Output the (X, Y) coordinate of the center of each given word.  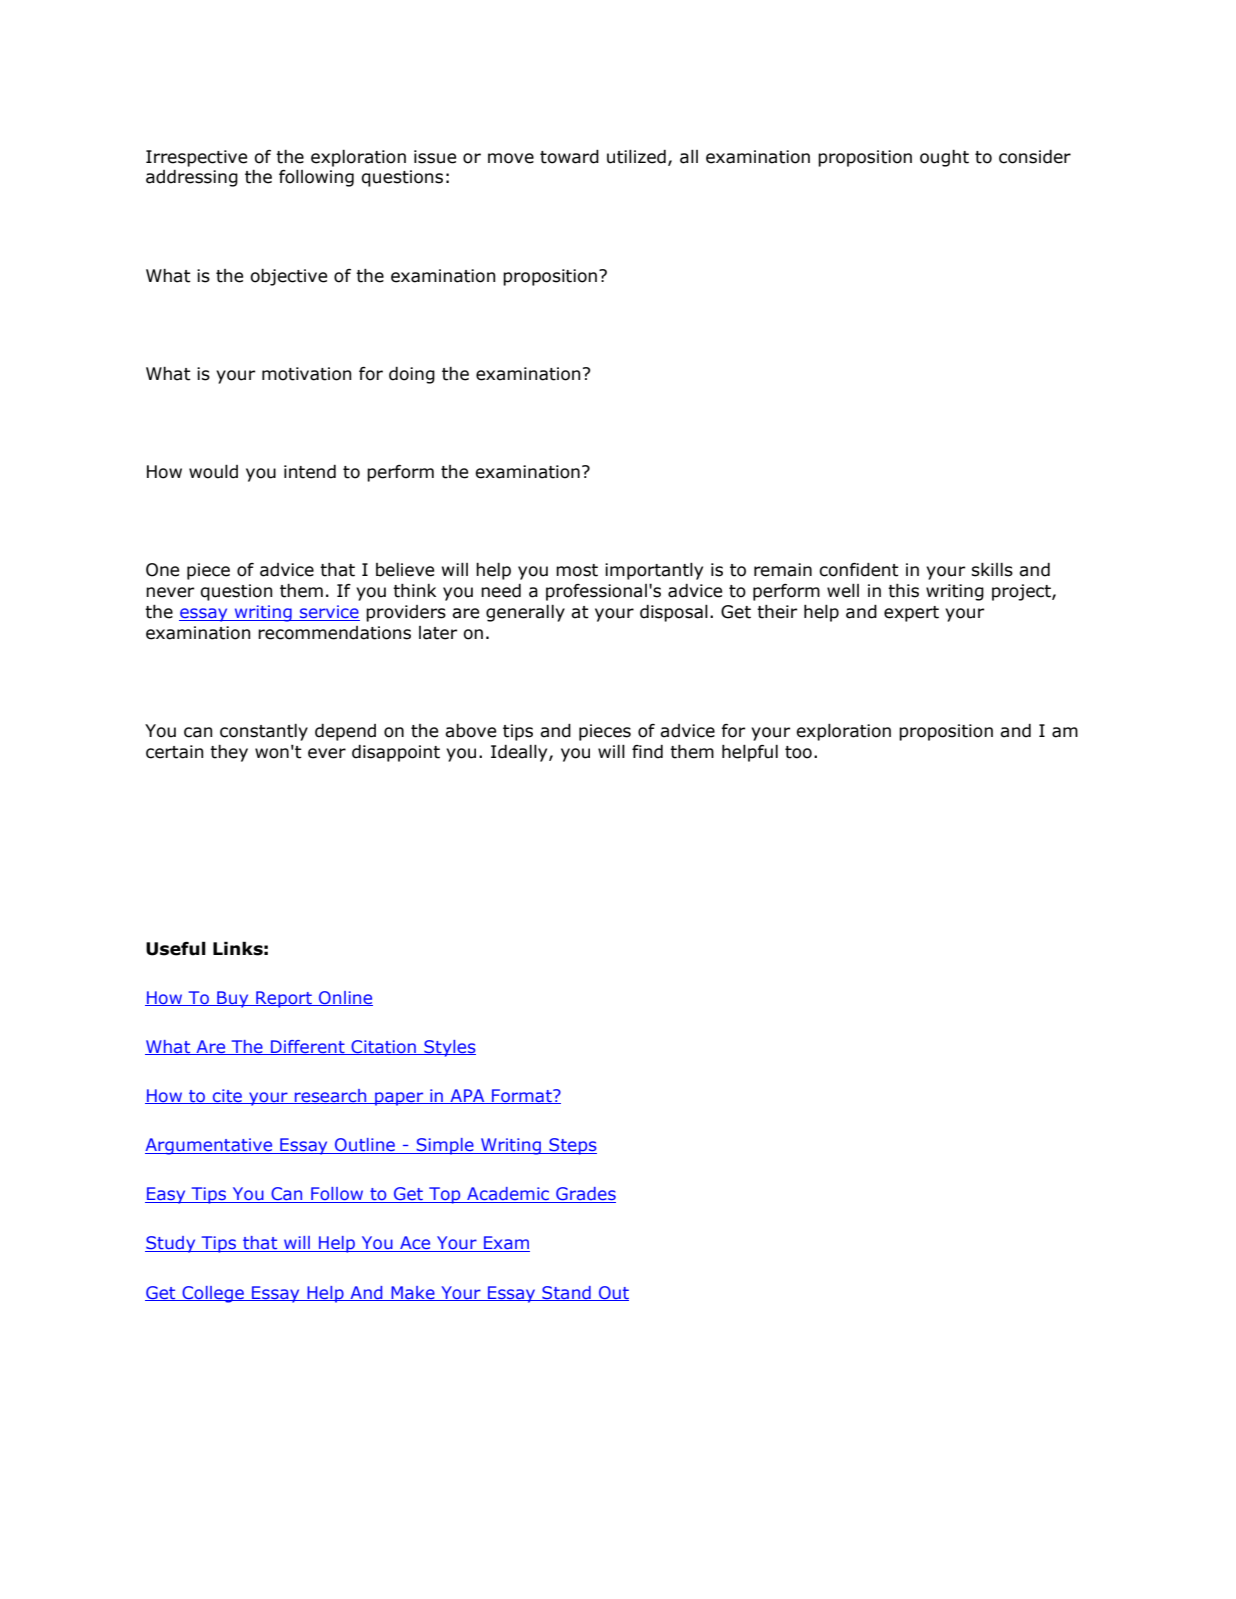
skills (992, 570)
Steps (572, 1146)
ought (944, 158)
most (577, 570)
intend (310, 472)
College (213, 1294)
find (647, 752)
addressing (192, 178)
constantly (264, 732)
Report (284, 999)
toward (569, 157)
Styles (449, 1048)
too (798, 752)
